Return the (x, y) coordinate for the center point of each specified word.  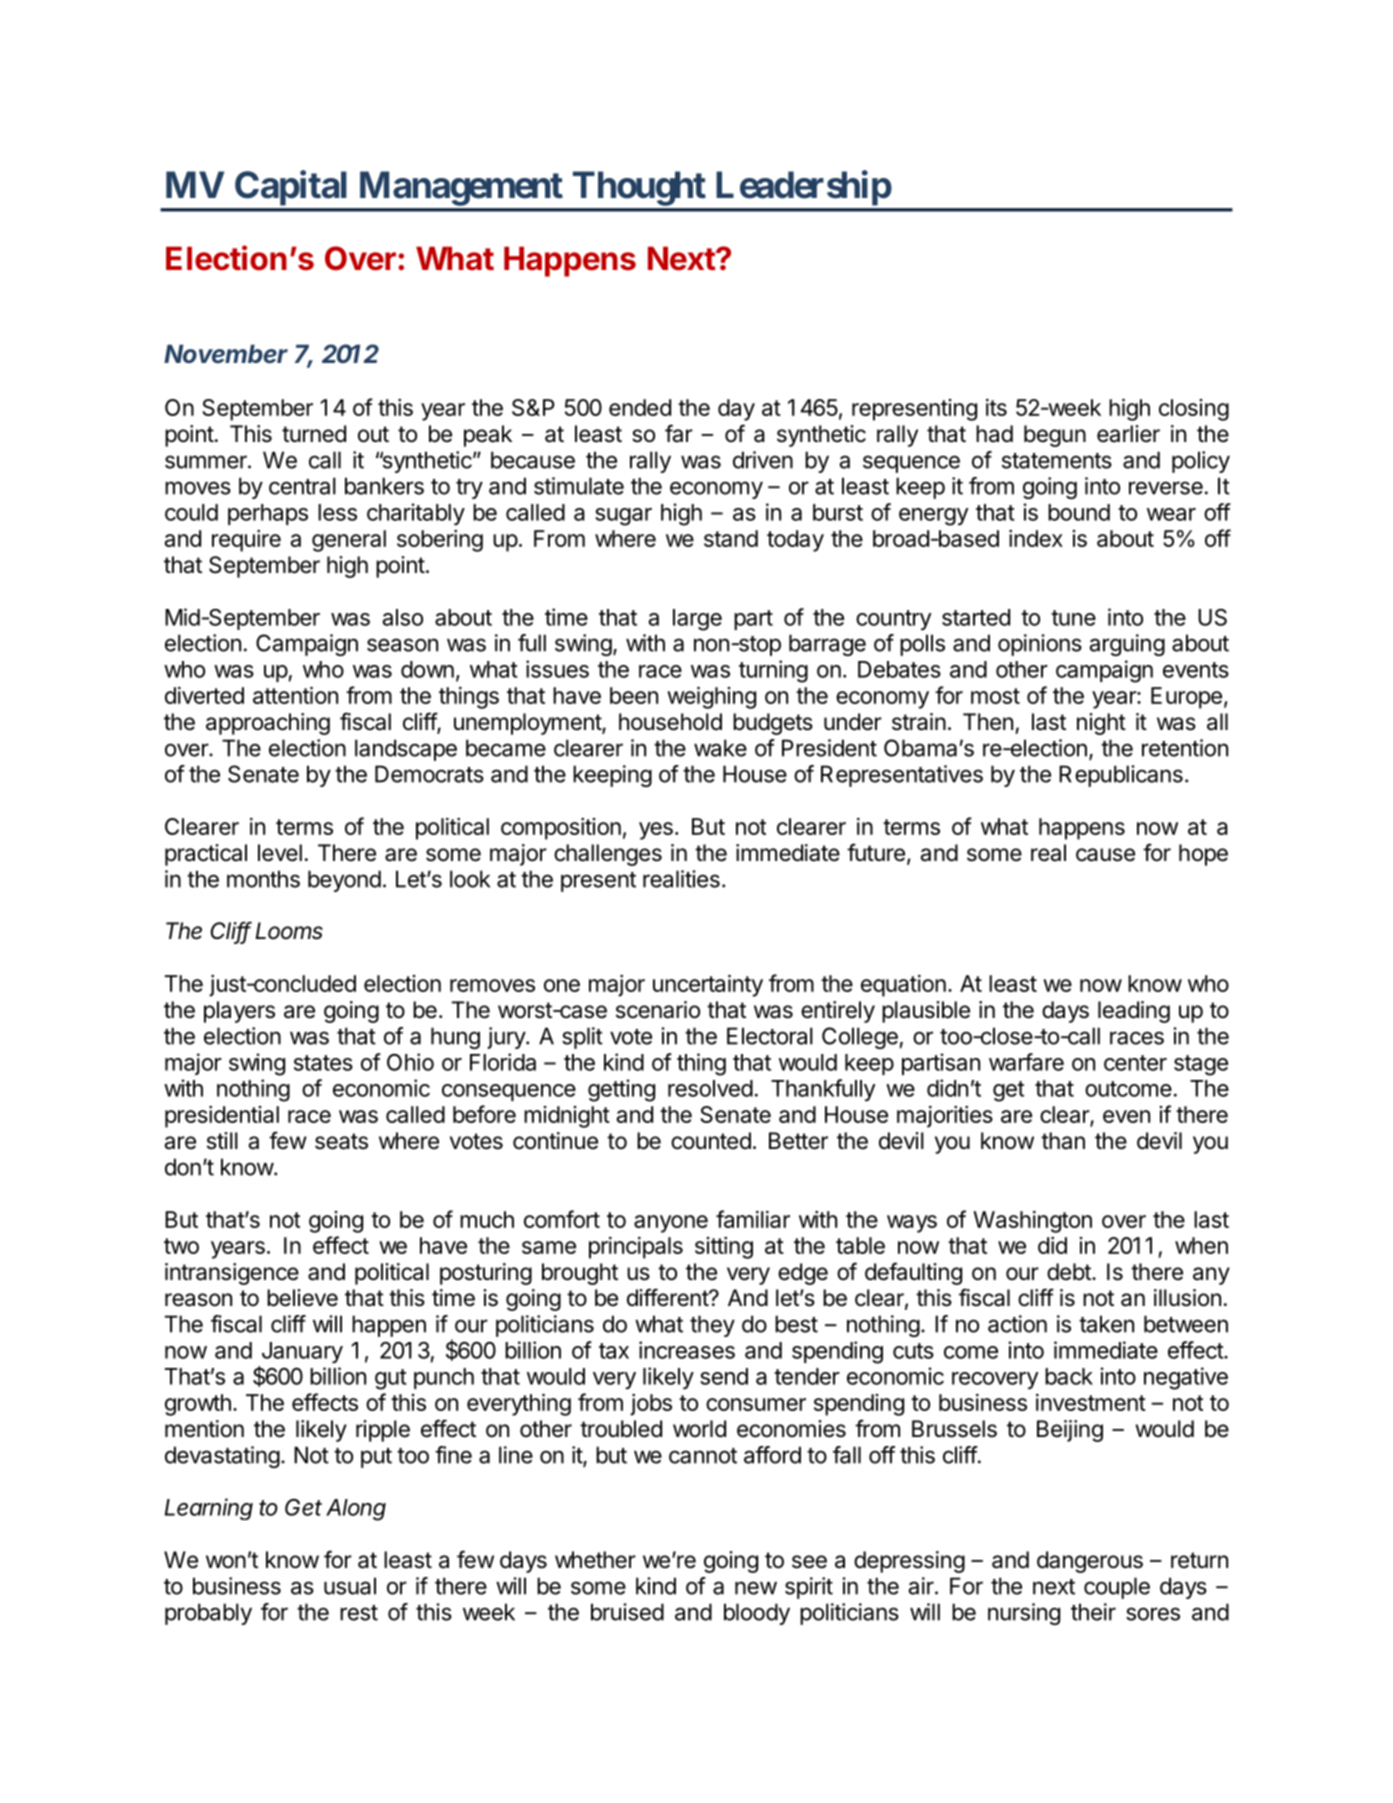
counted (711, 1141)
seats (341, 1141)
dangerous (1090, 1562)
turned (314, 434)
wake (720, 748)
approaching (268, 724)
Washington (1032, 1222)
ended (640, 407)
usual (350, 1586)
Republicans (1121, 776)
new (756, 1588)
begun (1055, 436)
